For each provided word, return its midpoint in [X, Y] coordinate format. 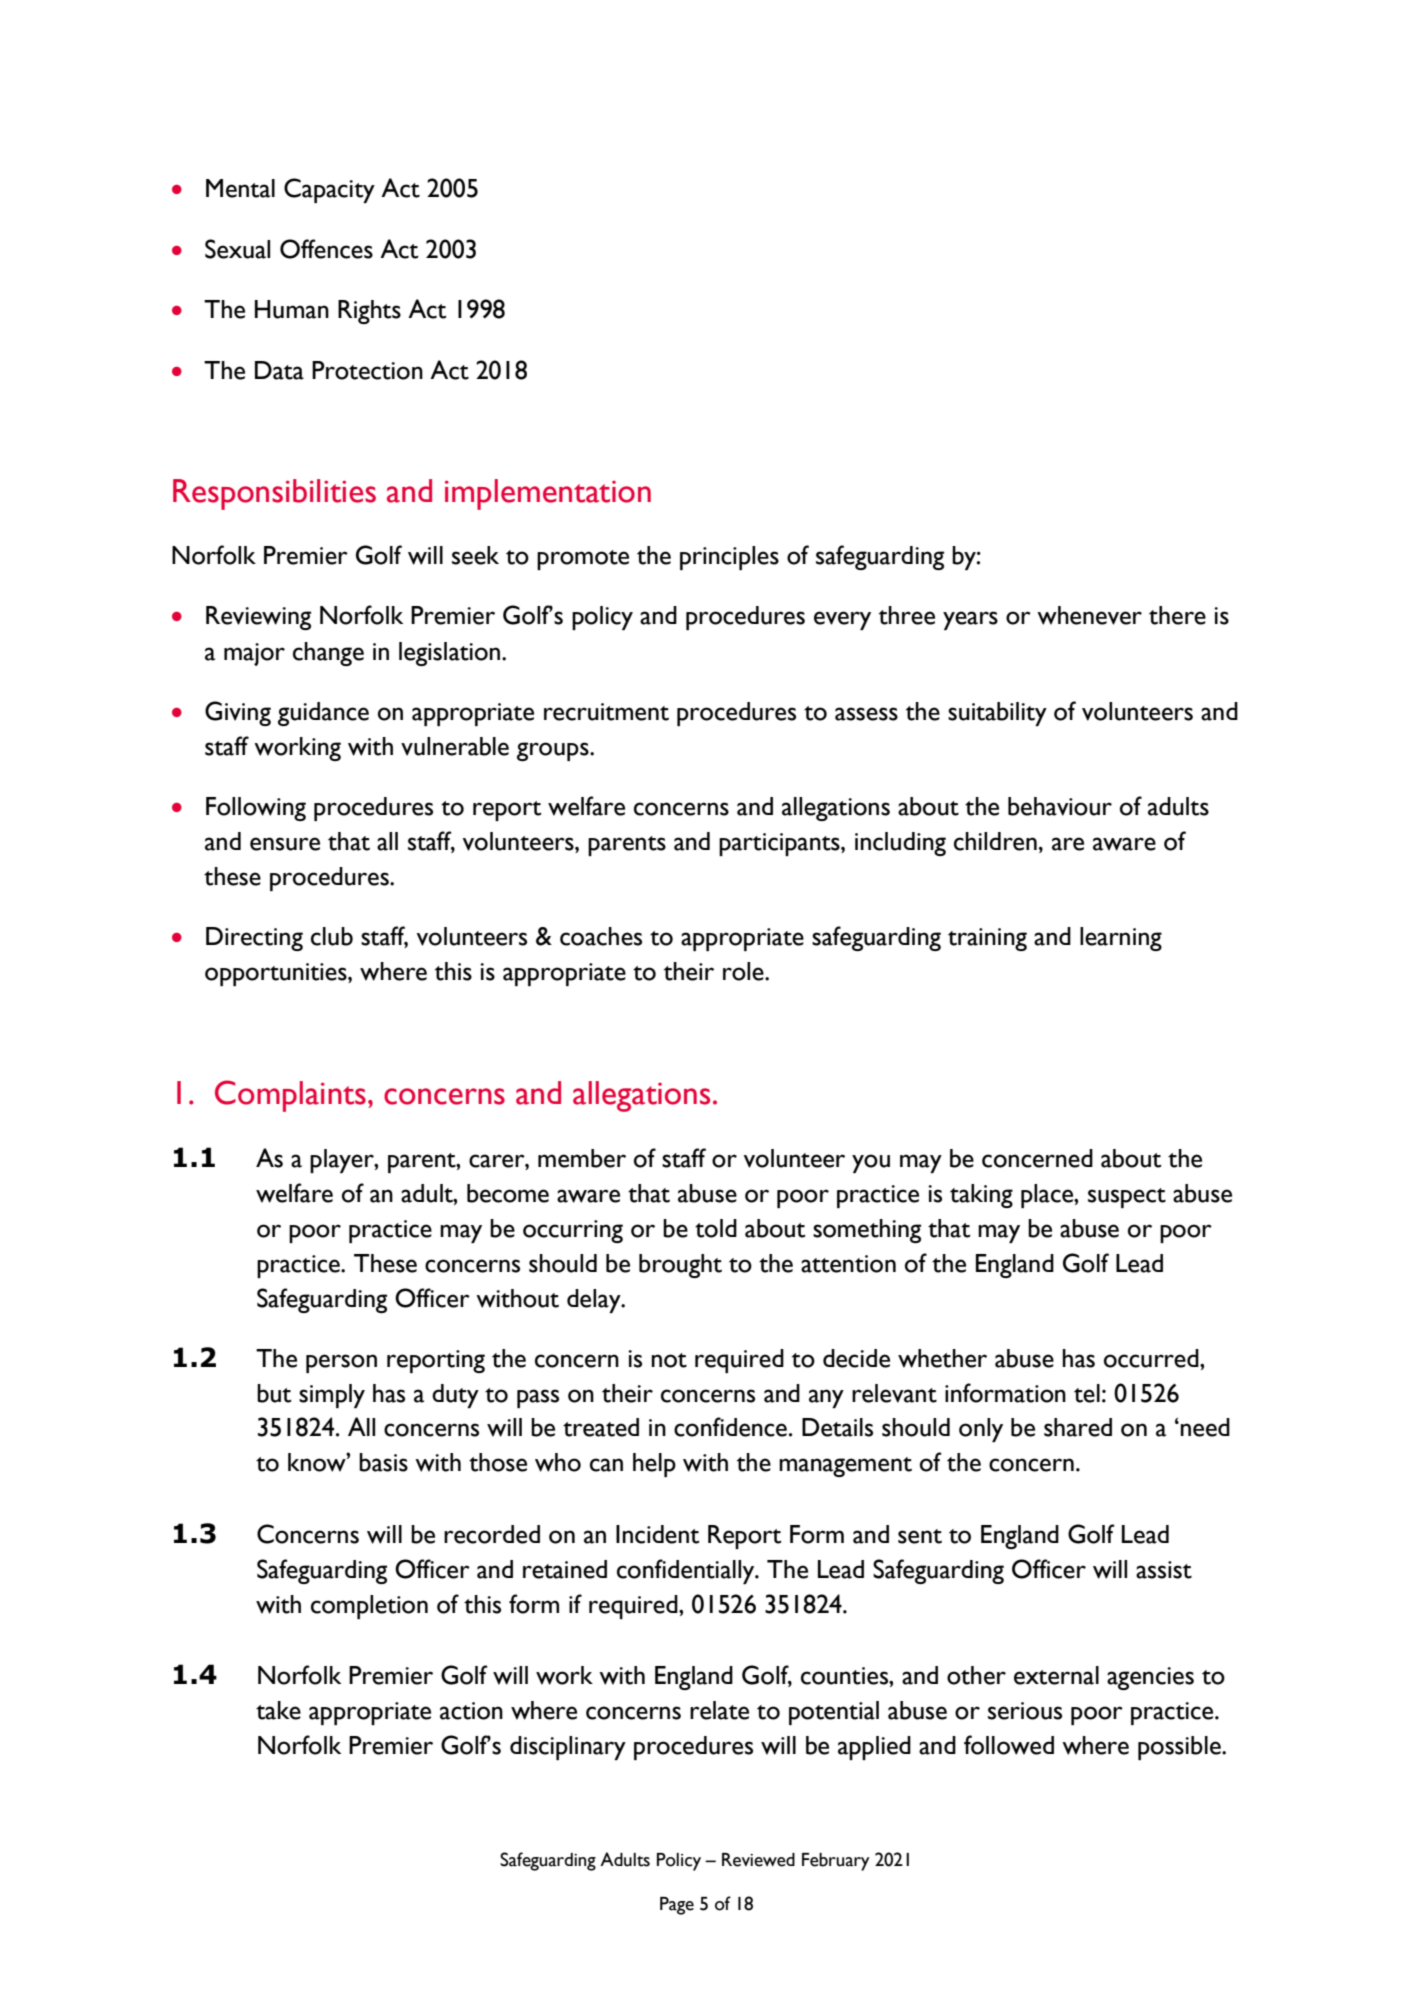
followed [1009, 1745]
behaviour [1060, 806]
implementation [548, 494]
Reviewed [758, 1860]
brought [680, 1266]
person [341, 1363]
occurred [1152, 1358]
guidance [323, 714]
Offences [326, 249]
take [278, 1710]
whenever [1089, 615]
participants [780, 844]
